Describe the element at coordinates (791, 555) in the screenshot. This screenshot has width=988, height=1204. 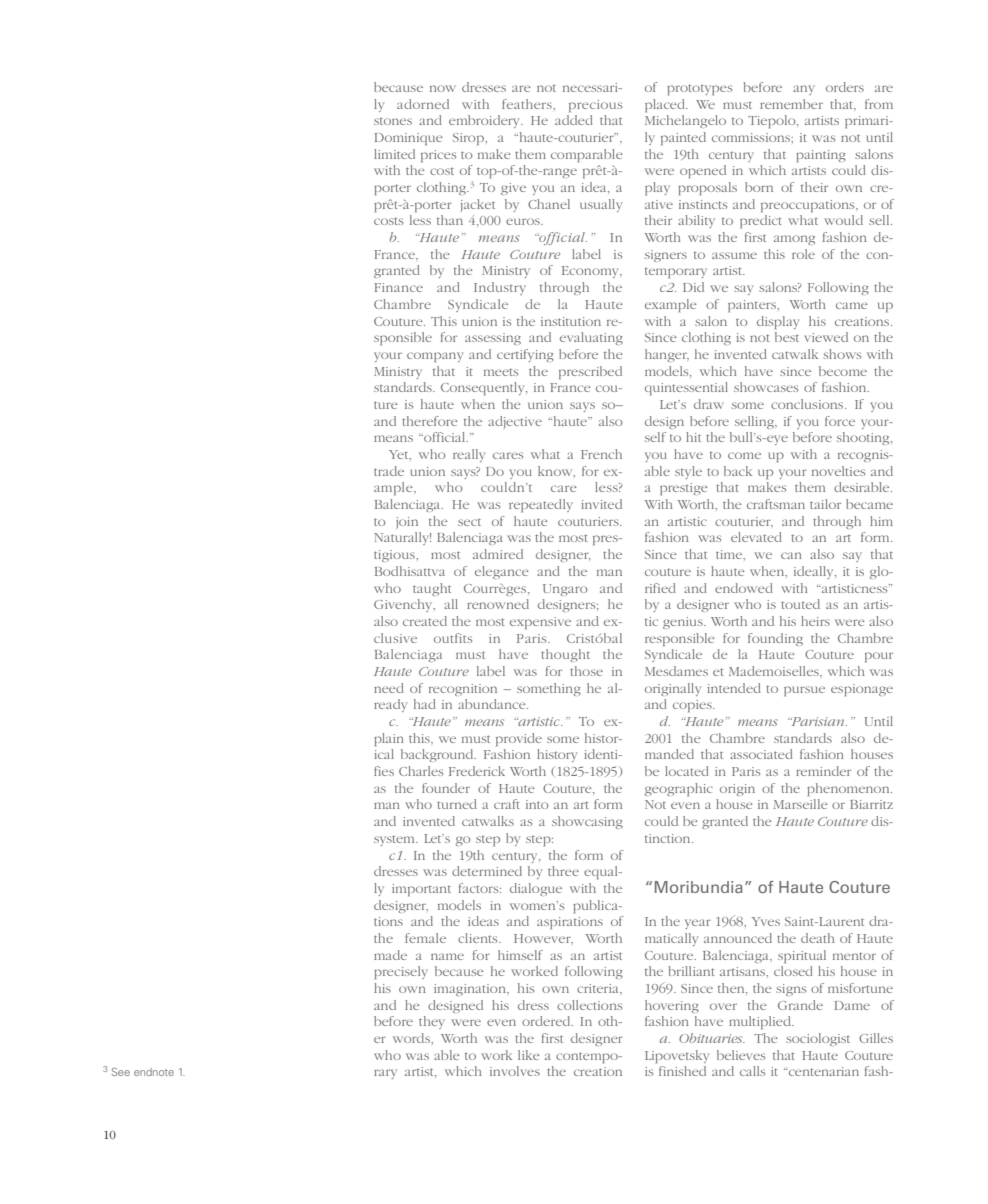
I see `can` at that location.
